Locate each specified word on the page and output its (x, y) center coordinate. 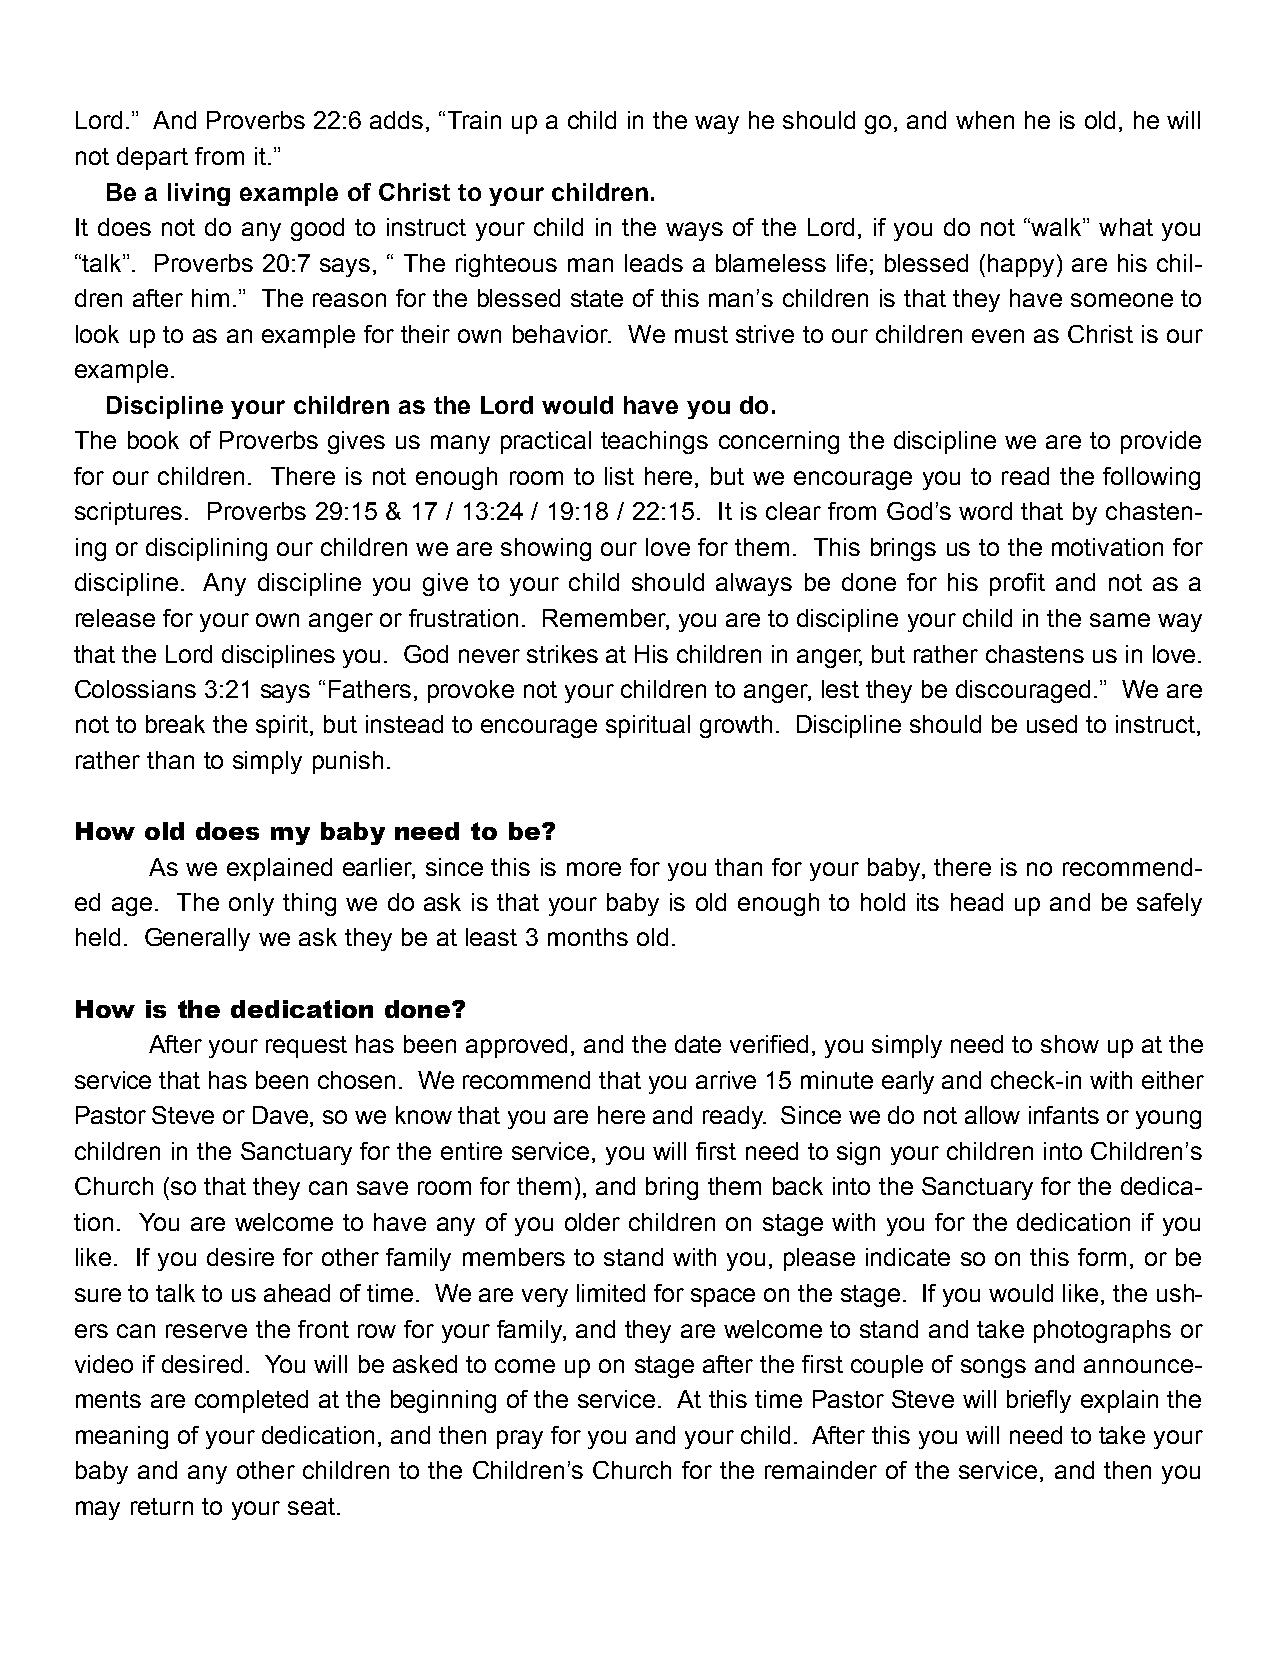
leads (654, 263)
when (985, 120)
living (199, 194)
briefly (1039, 1401)
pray (520, 1439)
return (162, 1506)
